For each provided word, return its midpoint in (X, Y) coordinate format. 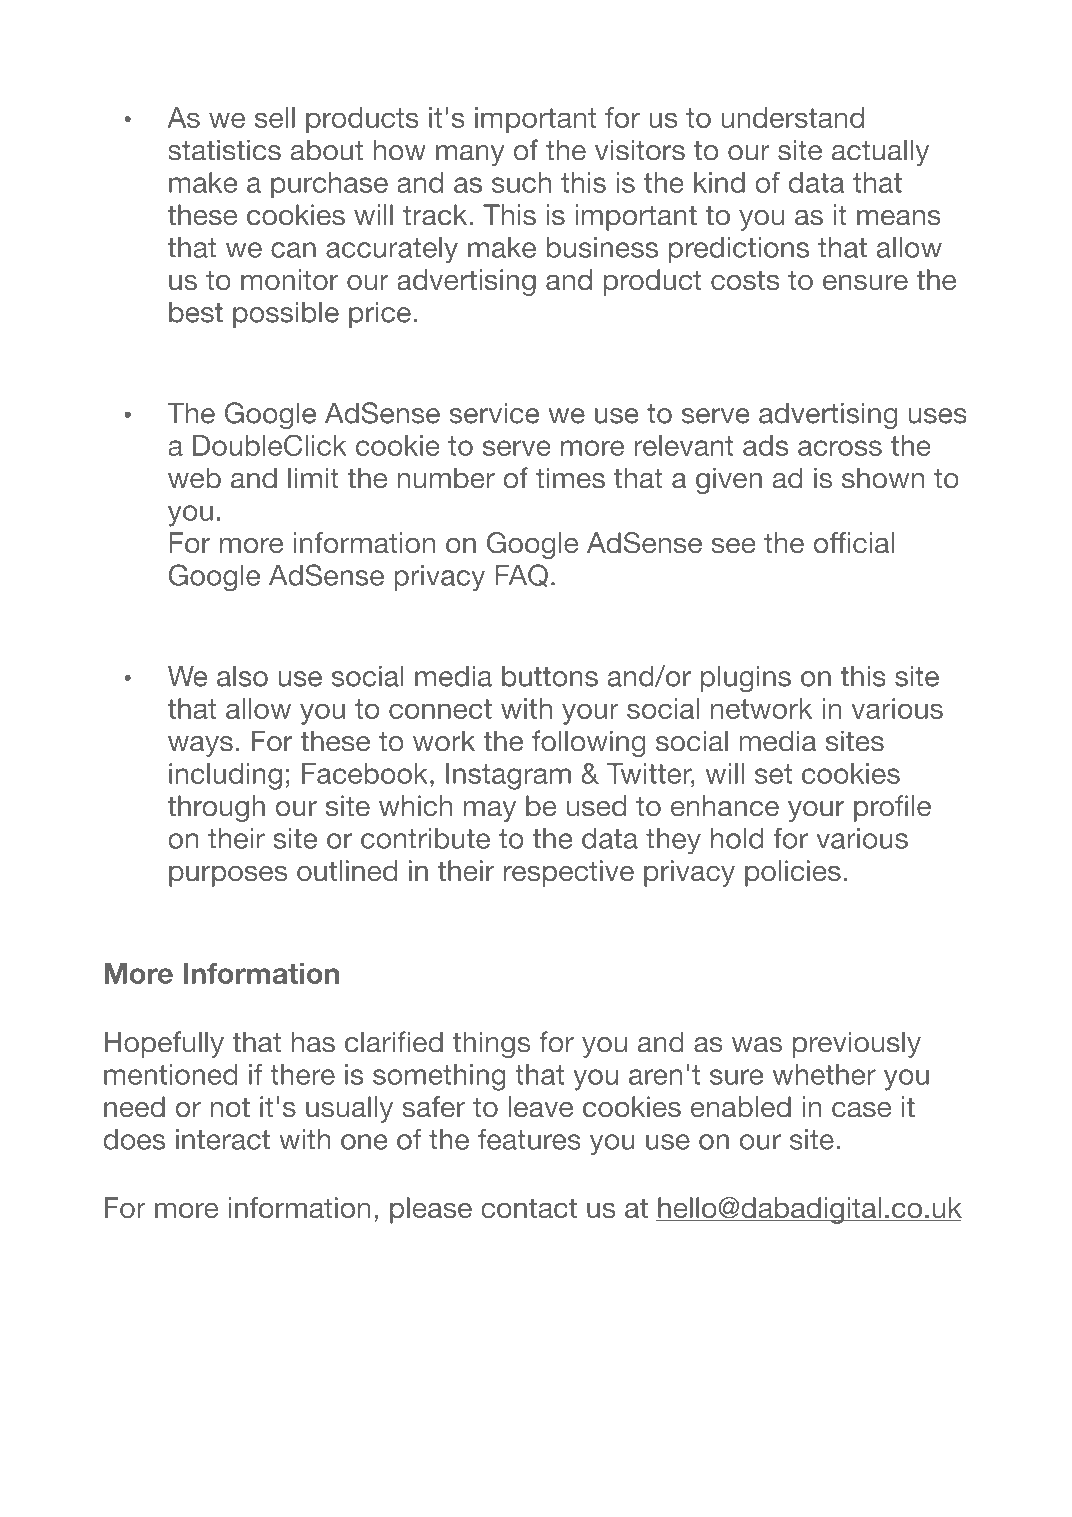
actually (880, 152)
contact (529, 1208)
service (494, 413)
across (840, 448)
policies (793, 873)
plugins (746, 679)
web (194, 478)
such (521, 182)
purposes (228, 876)
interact (223, 1139)
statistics (224, 150)
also (242, 676)
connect (440, 709)
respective (569, 873)
